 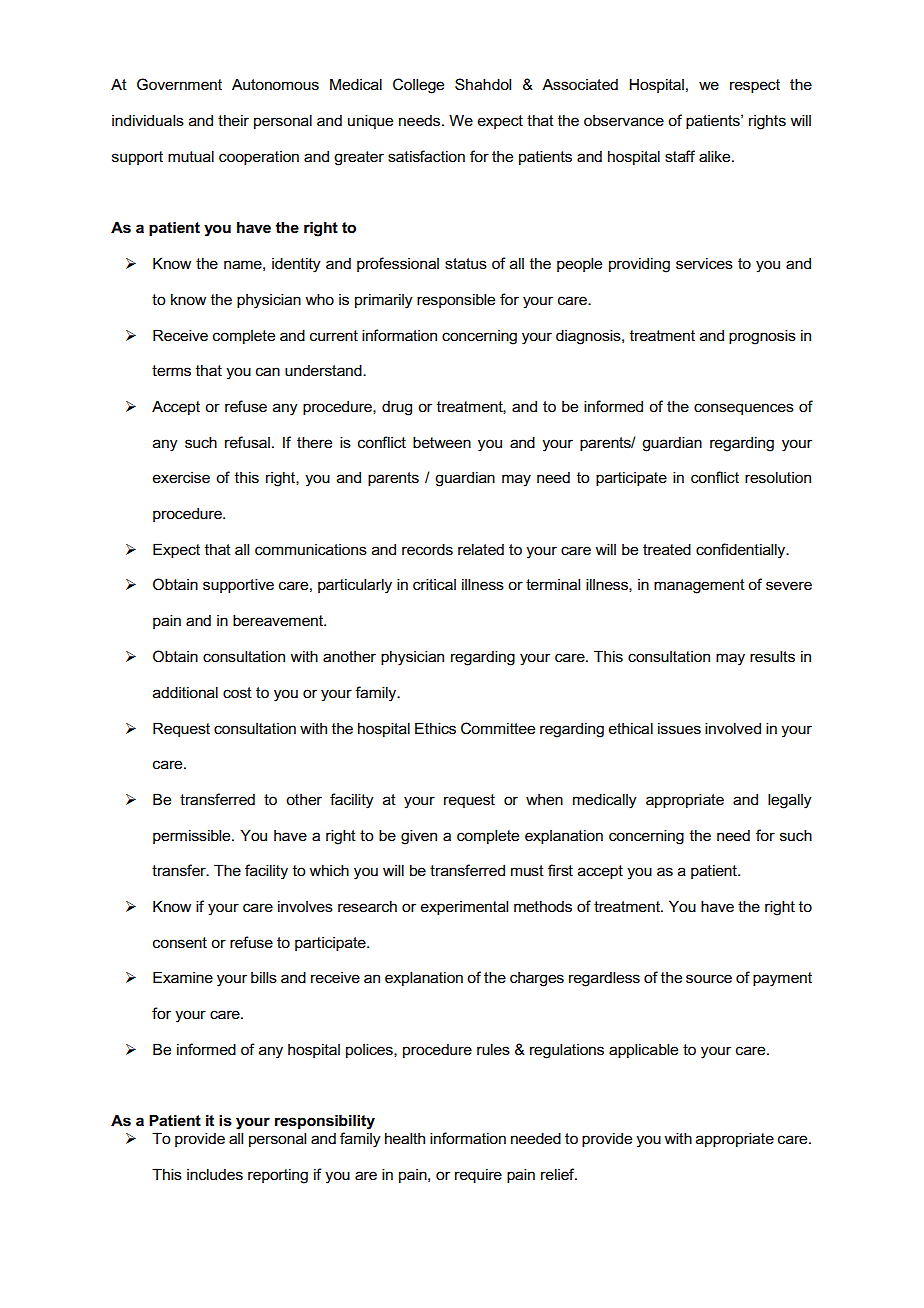 What do you see at coordinates (418, 86) in the screenshot?
I see `College` at bounding box center [418, 86].
